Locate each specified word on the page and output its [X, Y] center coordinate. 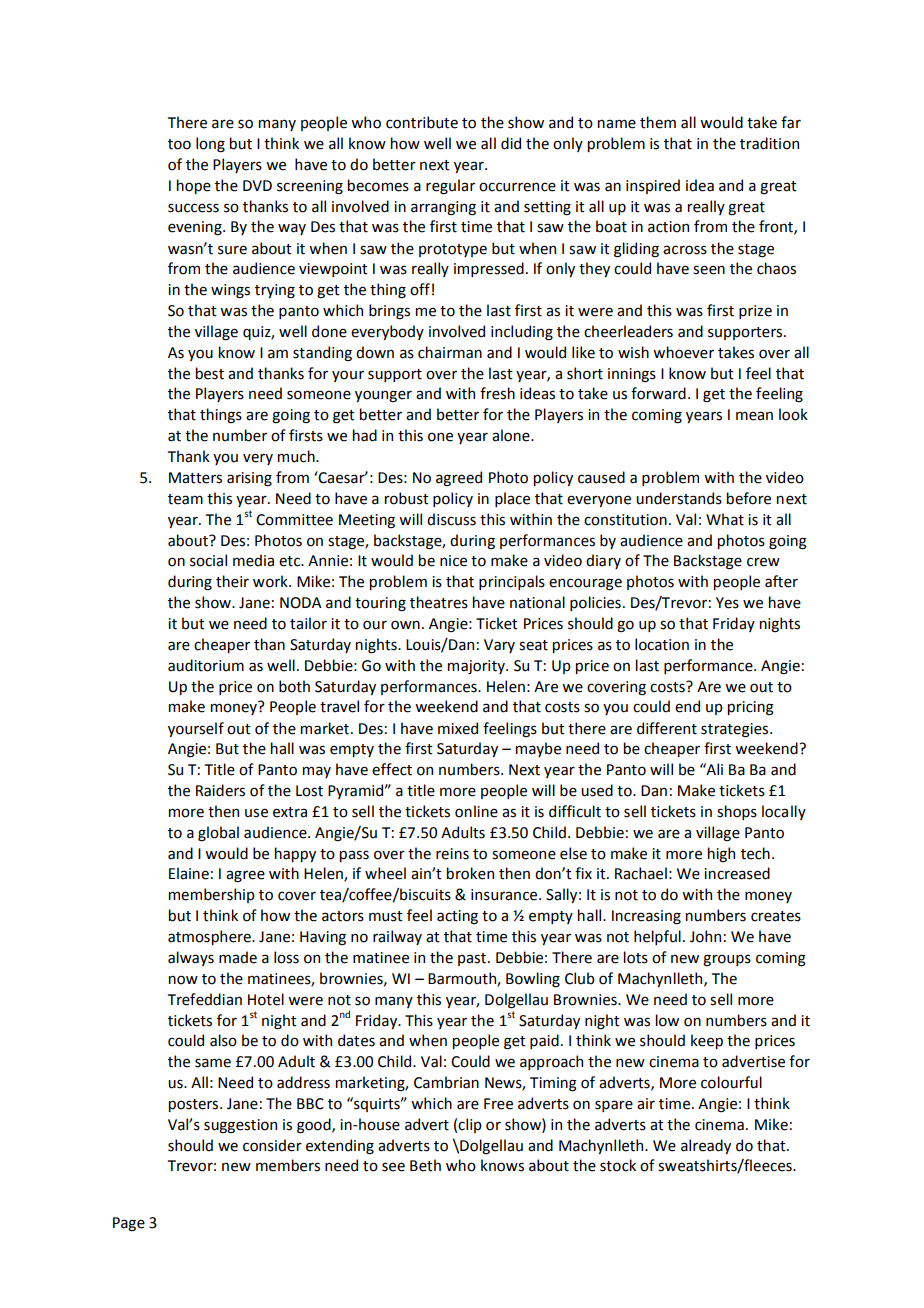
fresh [497, 393]
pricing [751, 708]
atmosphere [210, 937]
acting [457, 917]
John [705, 936]
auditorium [206, 665]
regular [450, 187]
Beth [425, 1165]
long [210, 145]
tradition [769, 143]
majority [477, 667]
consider [272, 1145]
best [210, 373]
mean [754, 416]
